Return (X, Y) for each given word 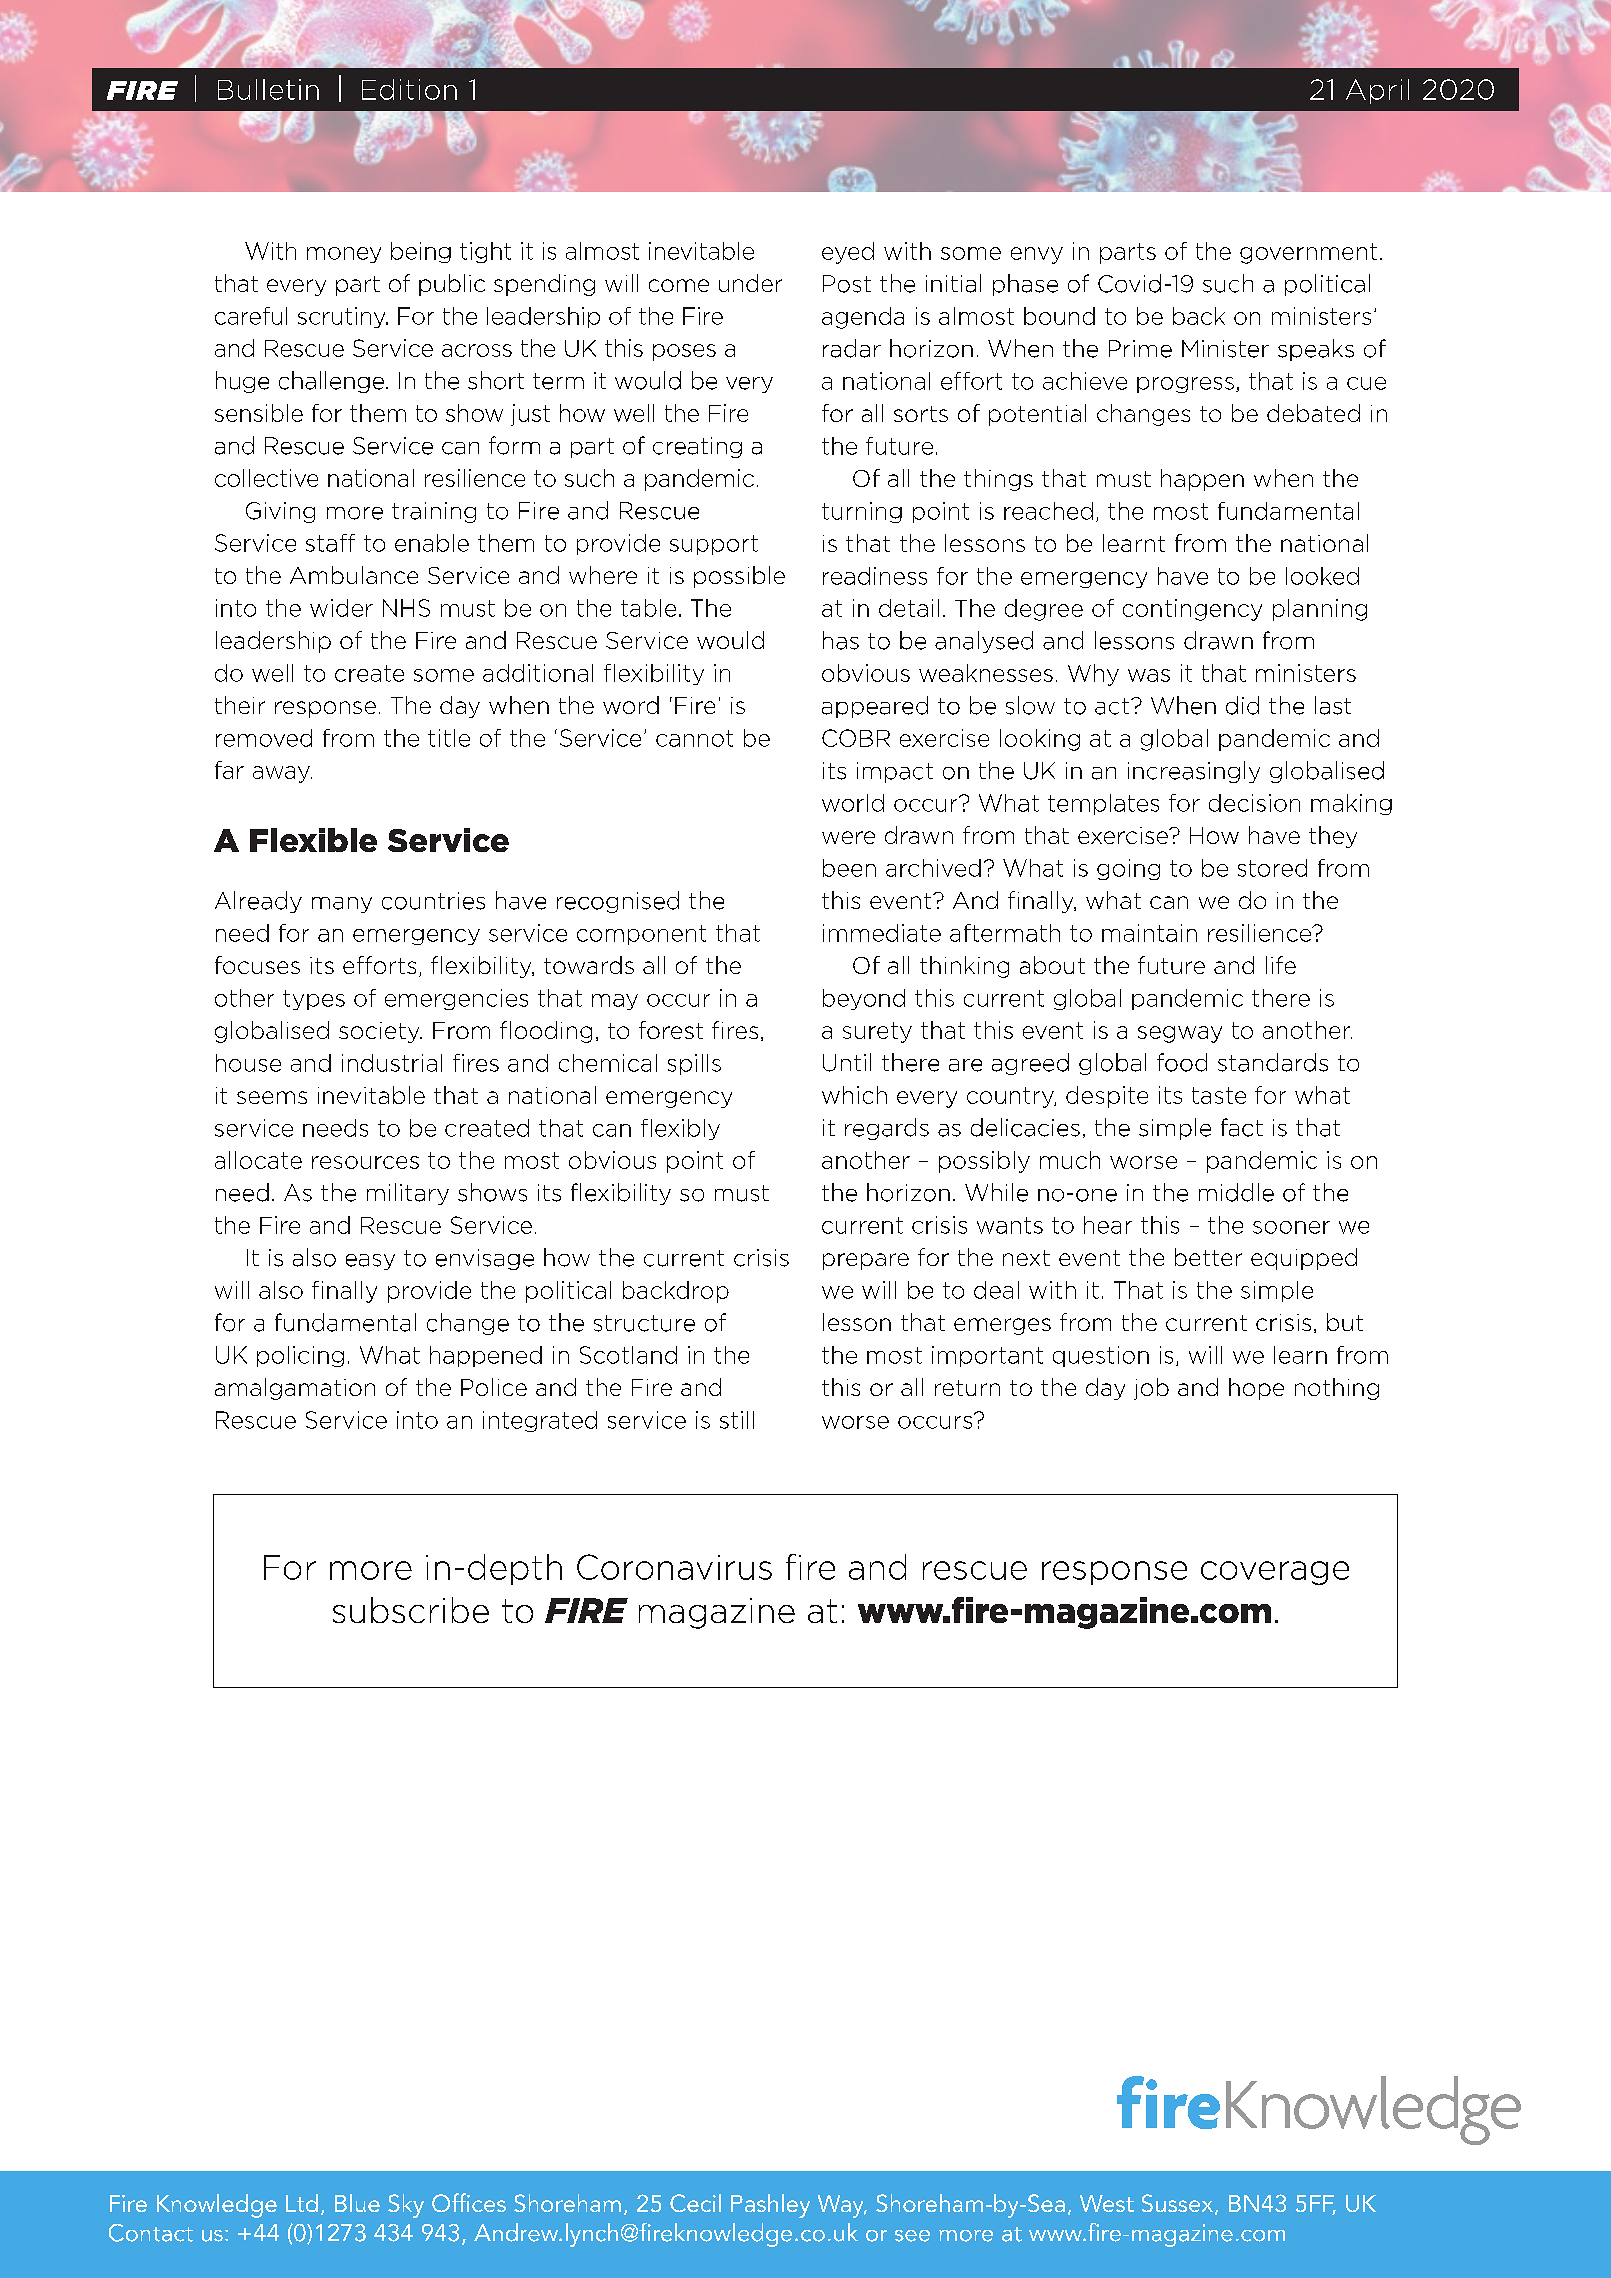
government (1308, 253)
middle (1236, 1192)
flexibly (680, 1129)
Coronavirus (674, 1567)
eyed (848, 253)
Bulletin (268, 89)
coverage (1275, 1573)
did (1242, 705)
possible (739, 577)
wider (341, 608)
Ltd (302, 2203)
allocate (258, 1160)
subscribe (411, 1610)
